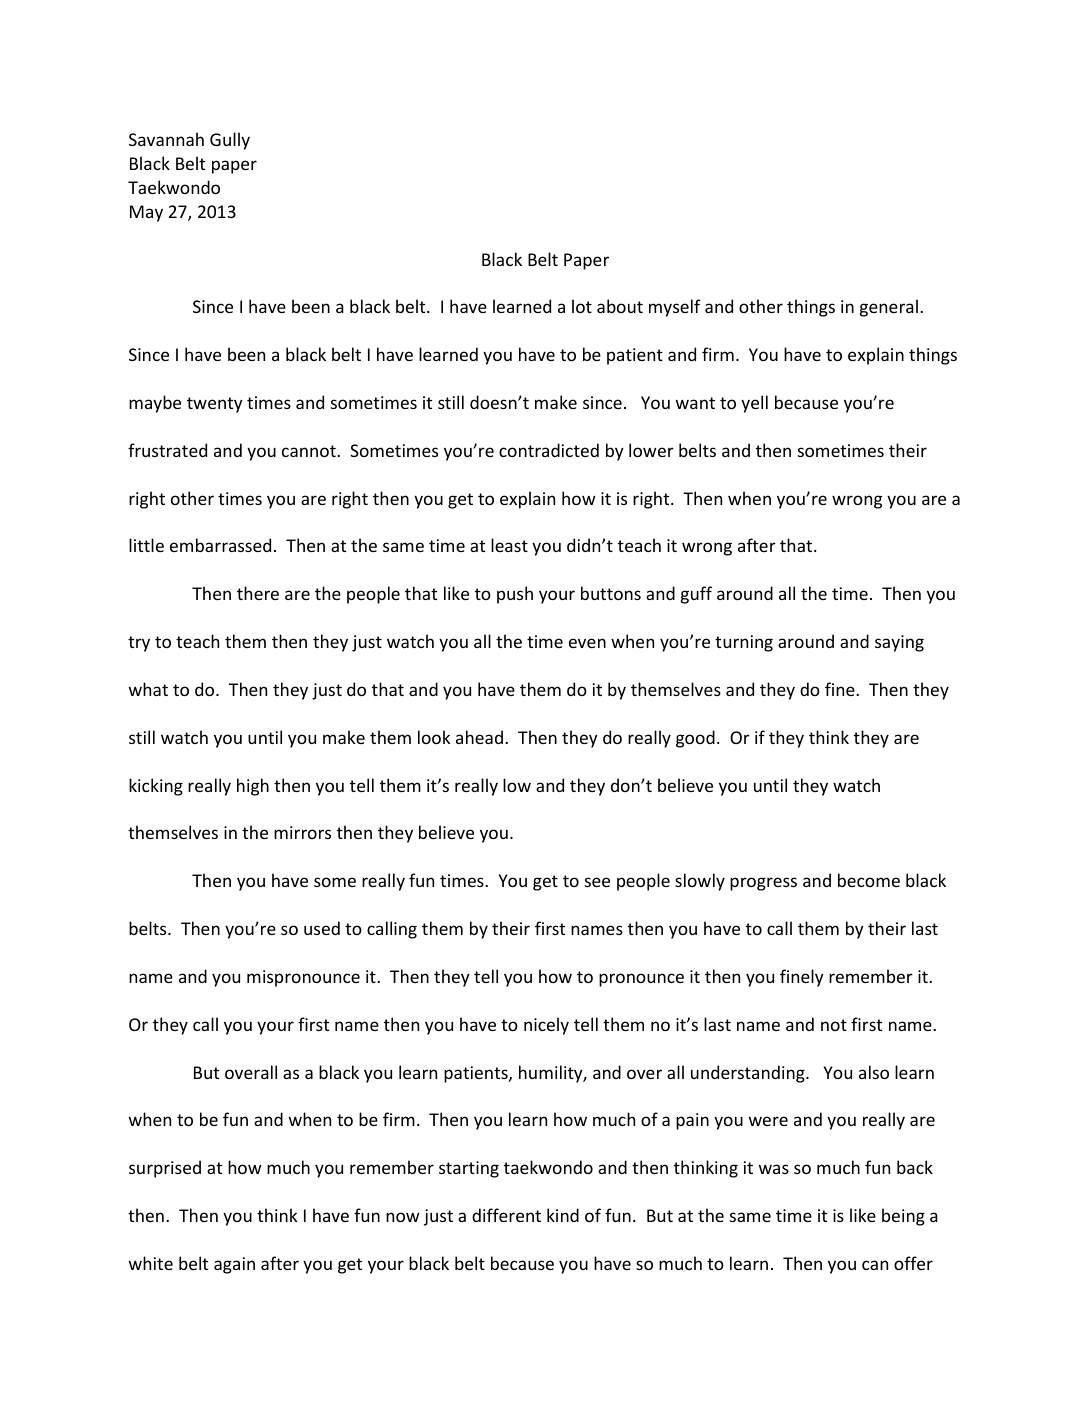 This screenshot has width=1090, height=1410. Describe the element at coordinates (597, 882) in the screenshot. I see `see` at that location.
